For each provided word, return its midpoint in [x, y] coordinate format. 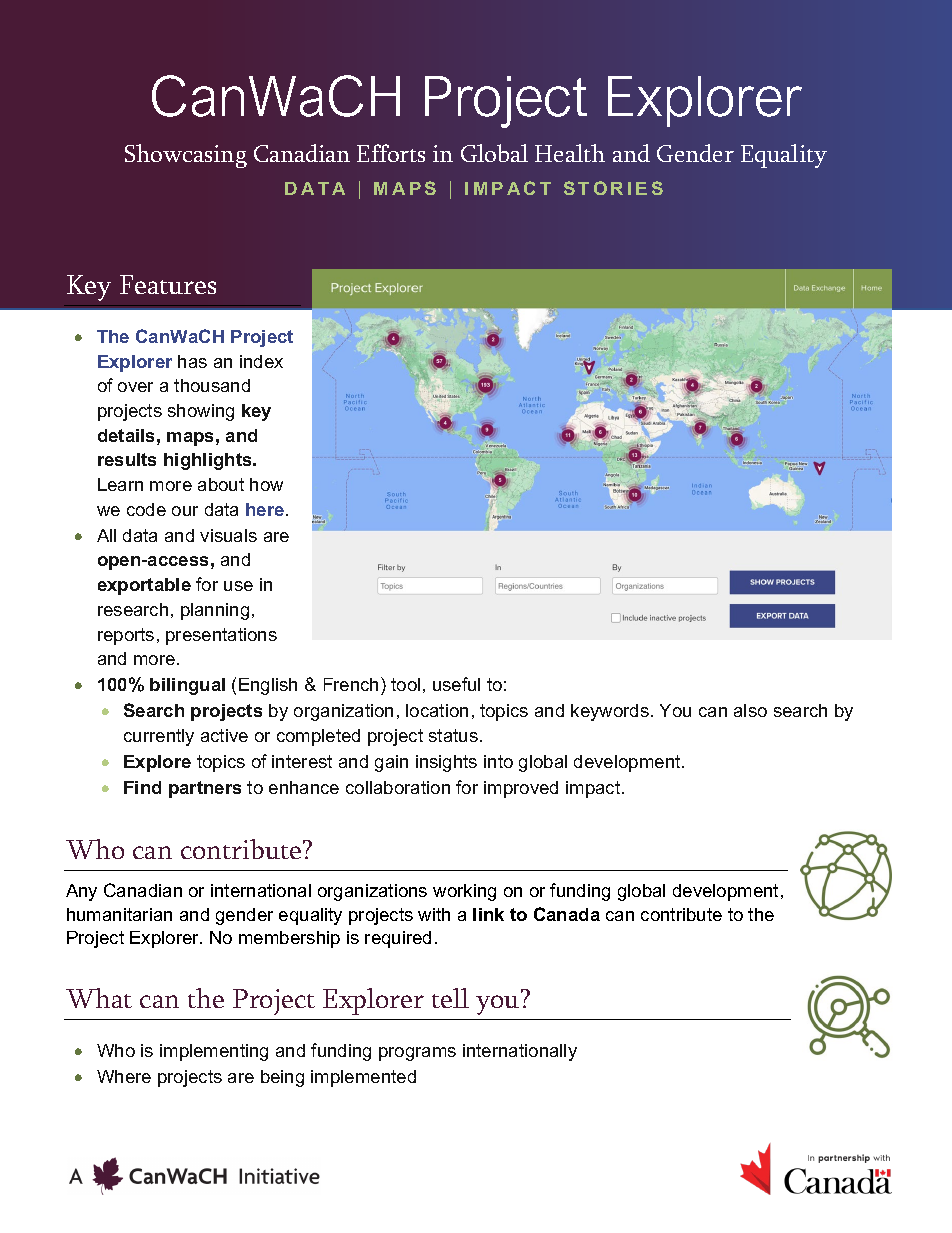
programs [417, 1054]
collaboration [398, 787]
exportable [144, 586]
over [135, 387]
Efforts [391, 153]
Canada [567, 914]
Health [570, 153]
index [261, 361]
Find [142, 787]
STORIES [613, 188]
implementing [214, 1052]
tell [450, 998]
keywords [610, 712]
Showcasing [186, 156]
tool [405, 684]
